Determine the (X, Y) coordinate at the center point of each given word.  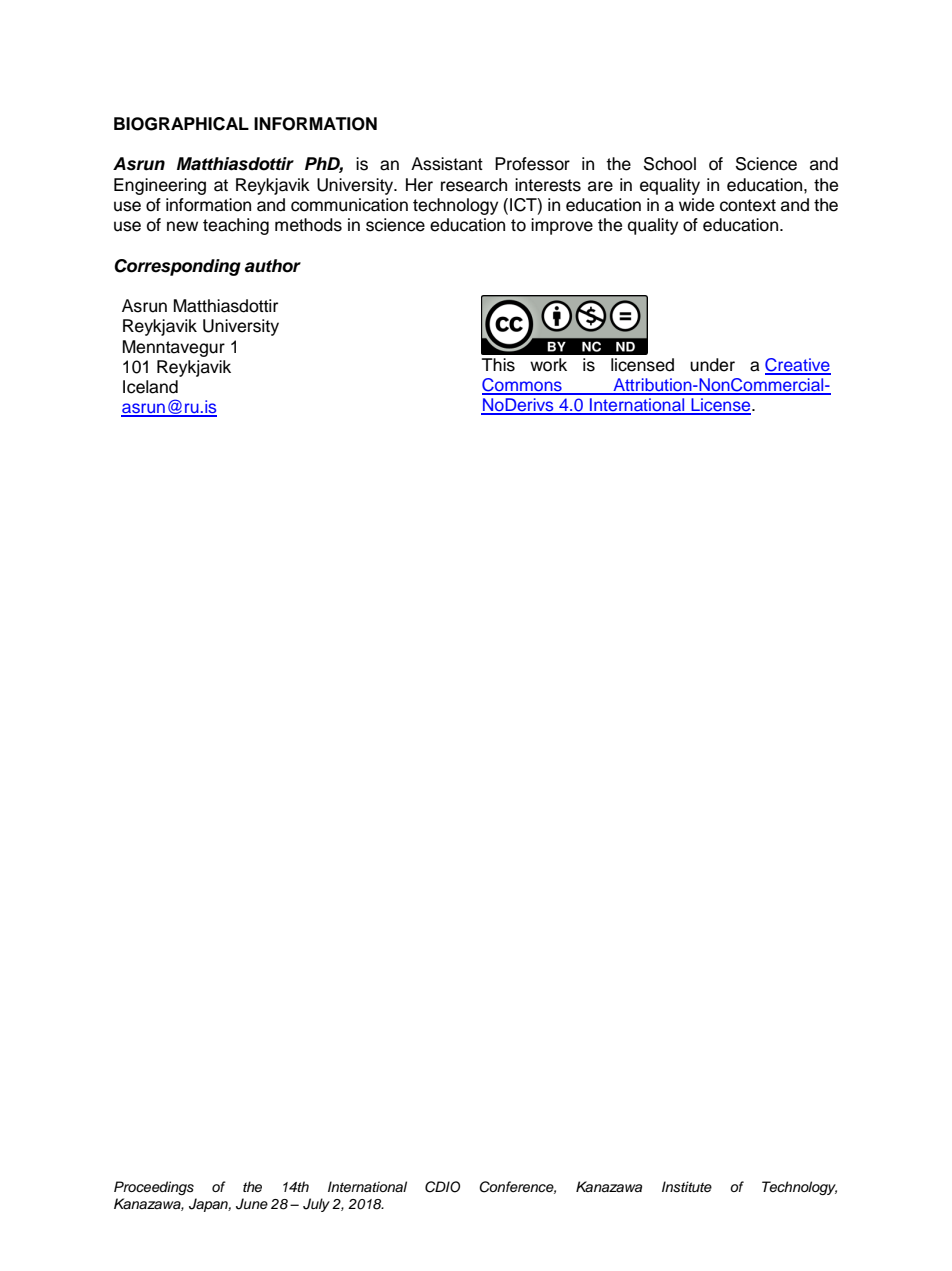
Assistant (447, 164)
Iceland (150, 387)
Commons (523, 386)
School (670, 164)
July (316, 1205)
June (252, 1204)
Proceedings (154, 1188)
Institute (687, 1187)
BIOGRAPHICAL (181, 124)
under (712, 365)
